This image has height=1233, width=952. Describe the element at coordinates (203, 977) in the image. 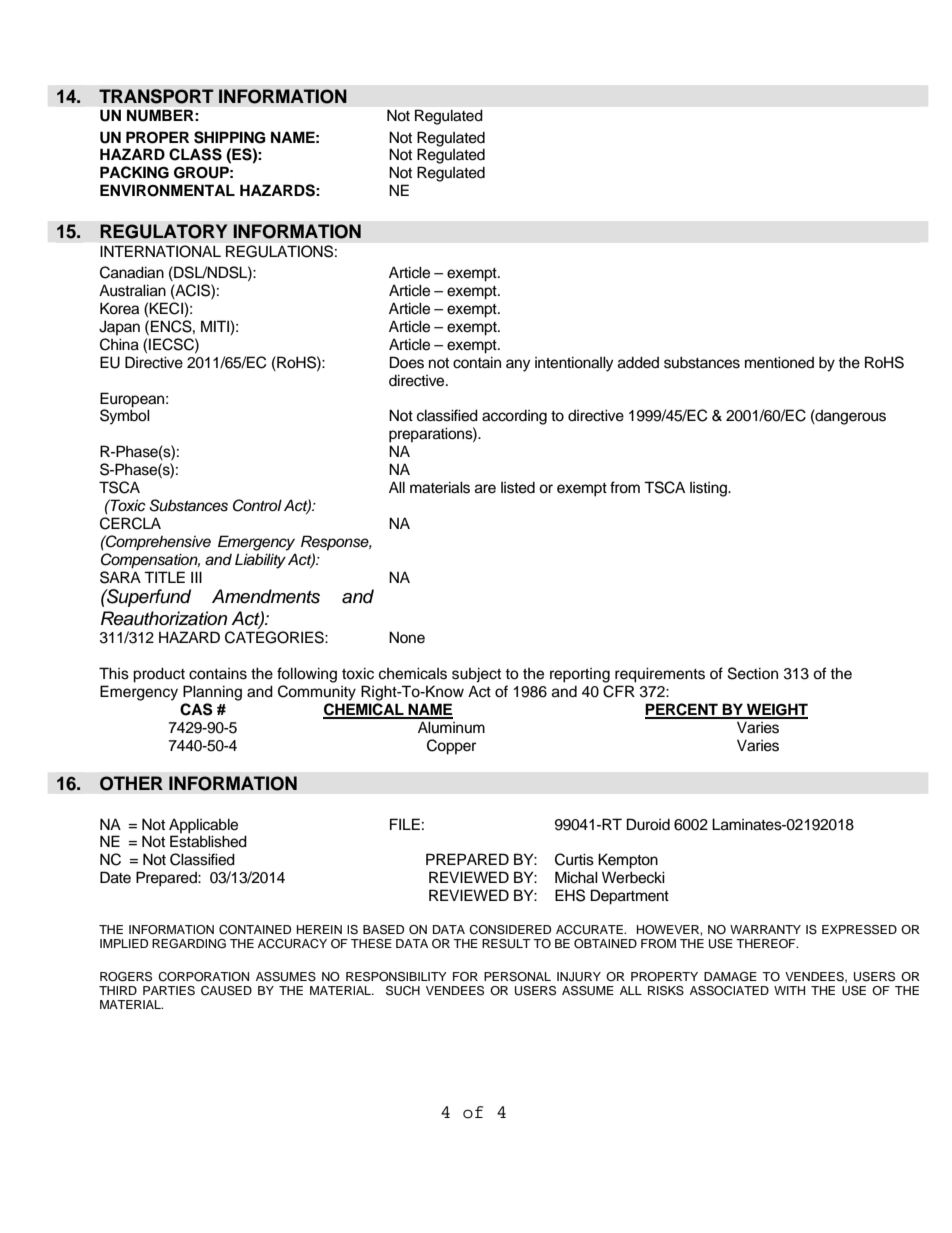

I see `CORPORATION` at that location.
